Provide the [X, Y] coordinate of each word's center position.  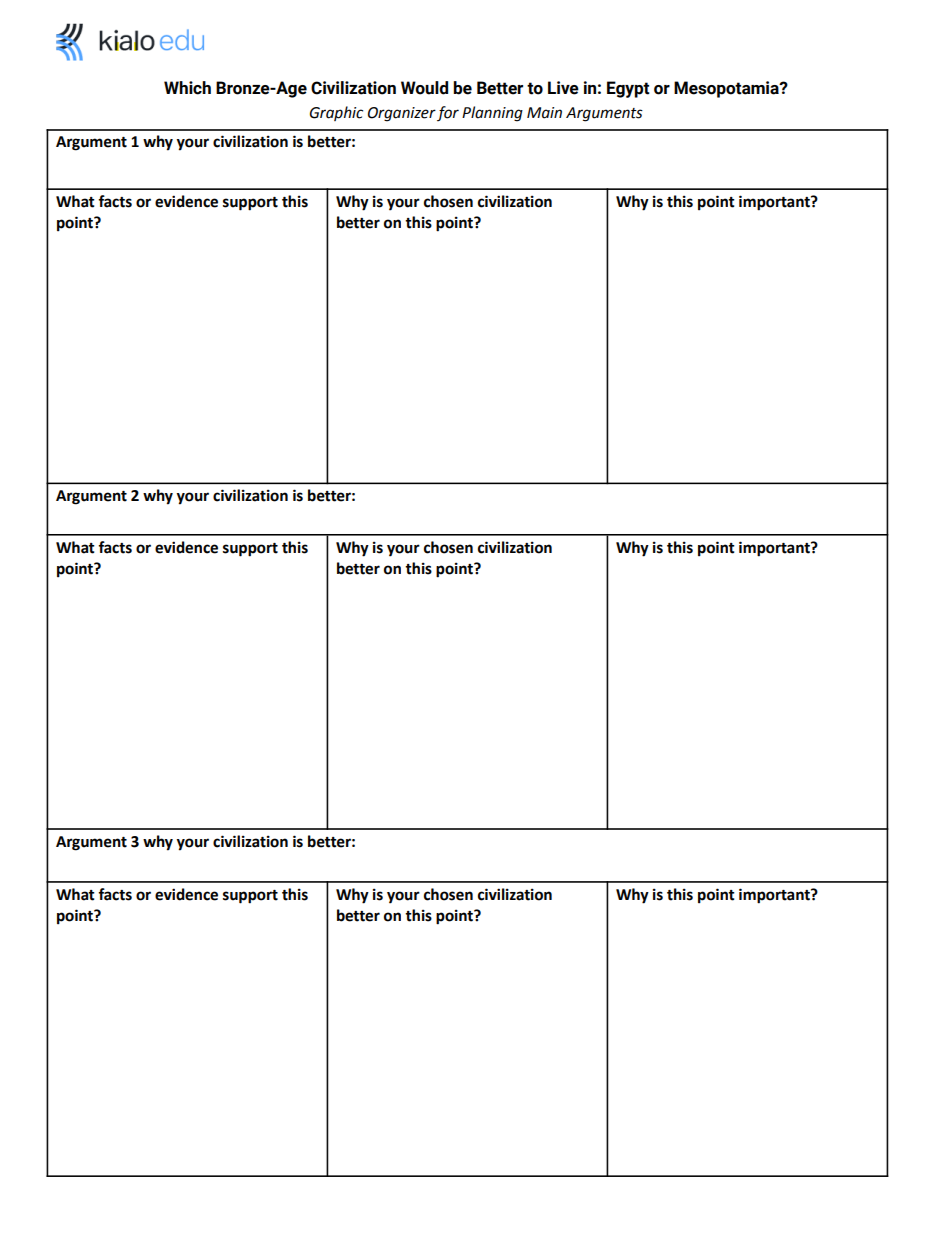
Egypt [628, 89]
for [448, 113]
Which [187, 88]
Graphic [336, 113]
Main [544, 113]
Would [424, 88]
